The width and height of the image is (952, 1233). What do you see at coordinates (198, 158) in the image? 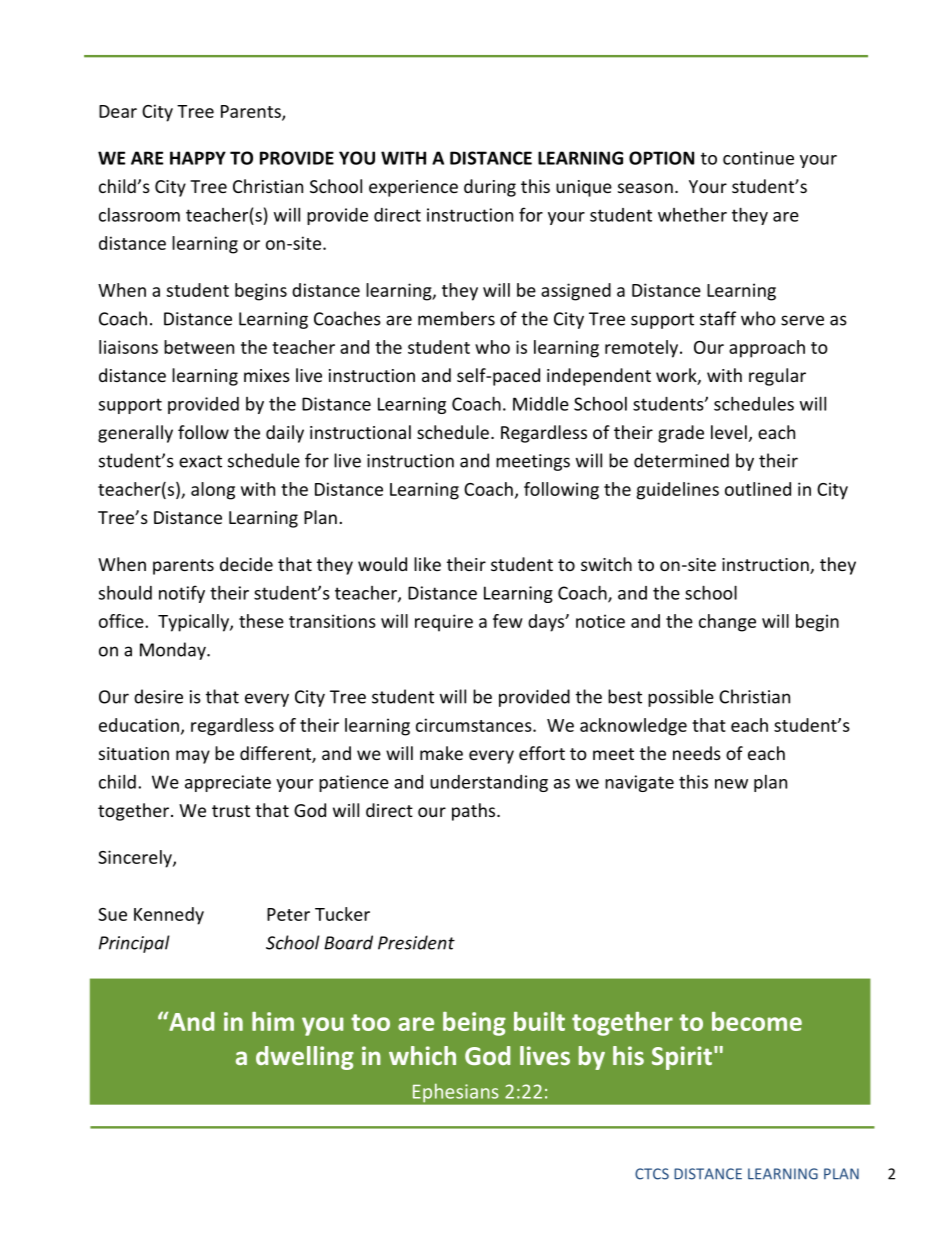
I see `HAPPY` at bounding box center [198, 158].
